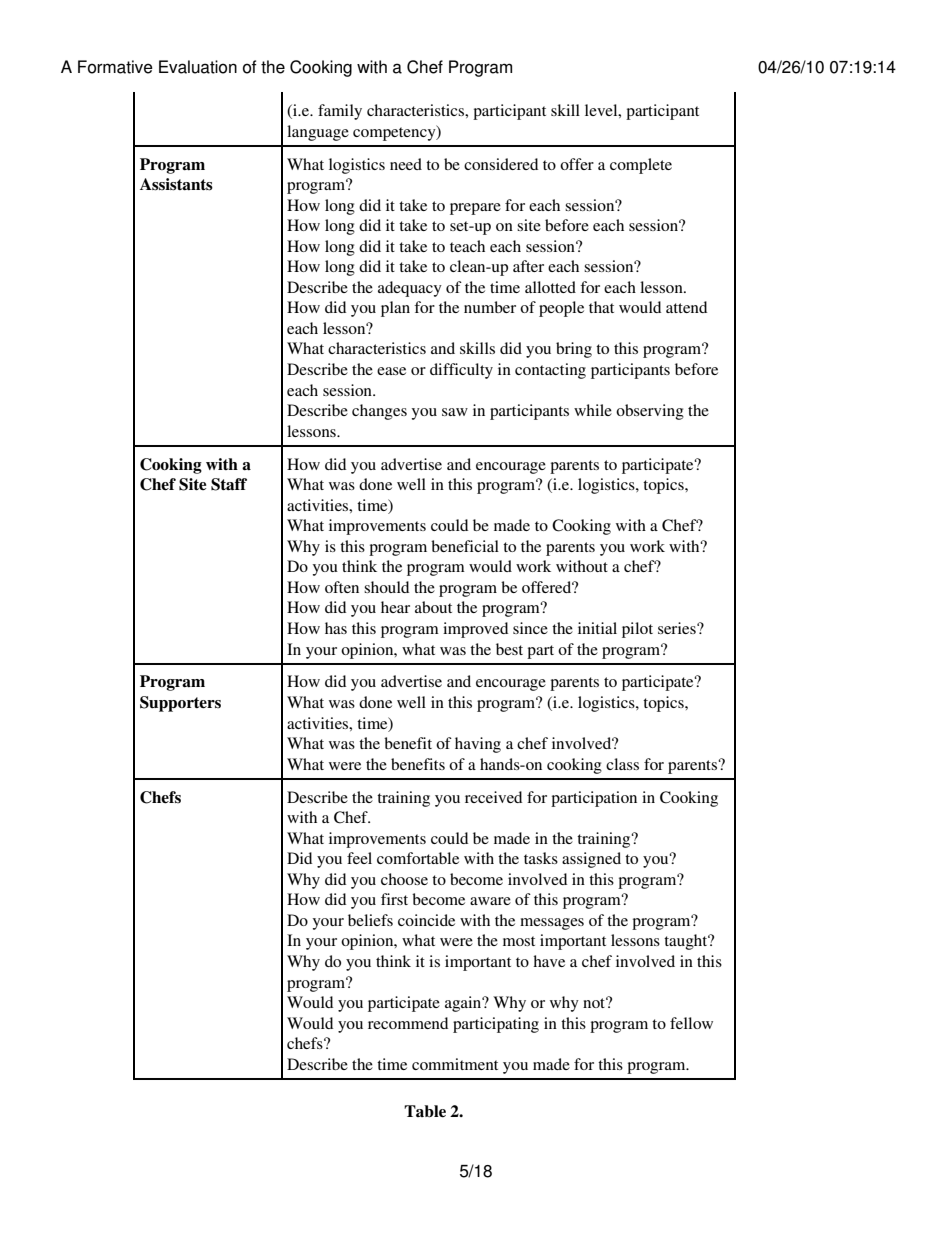 This document has width=952, height=1233. What do you see at coordinates (641, 166) in the document?
I see `complete` at bounding box center [641, 166].
